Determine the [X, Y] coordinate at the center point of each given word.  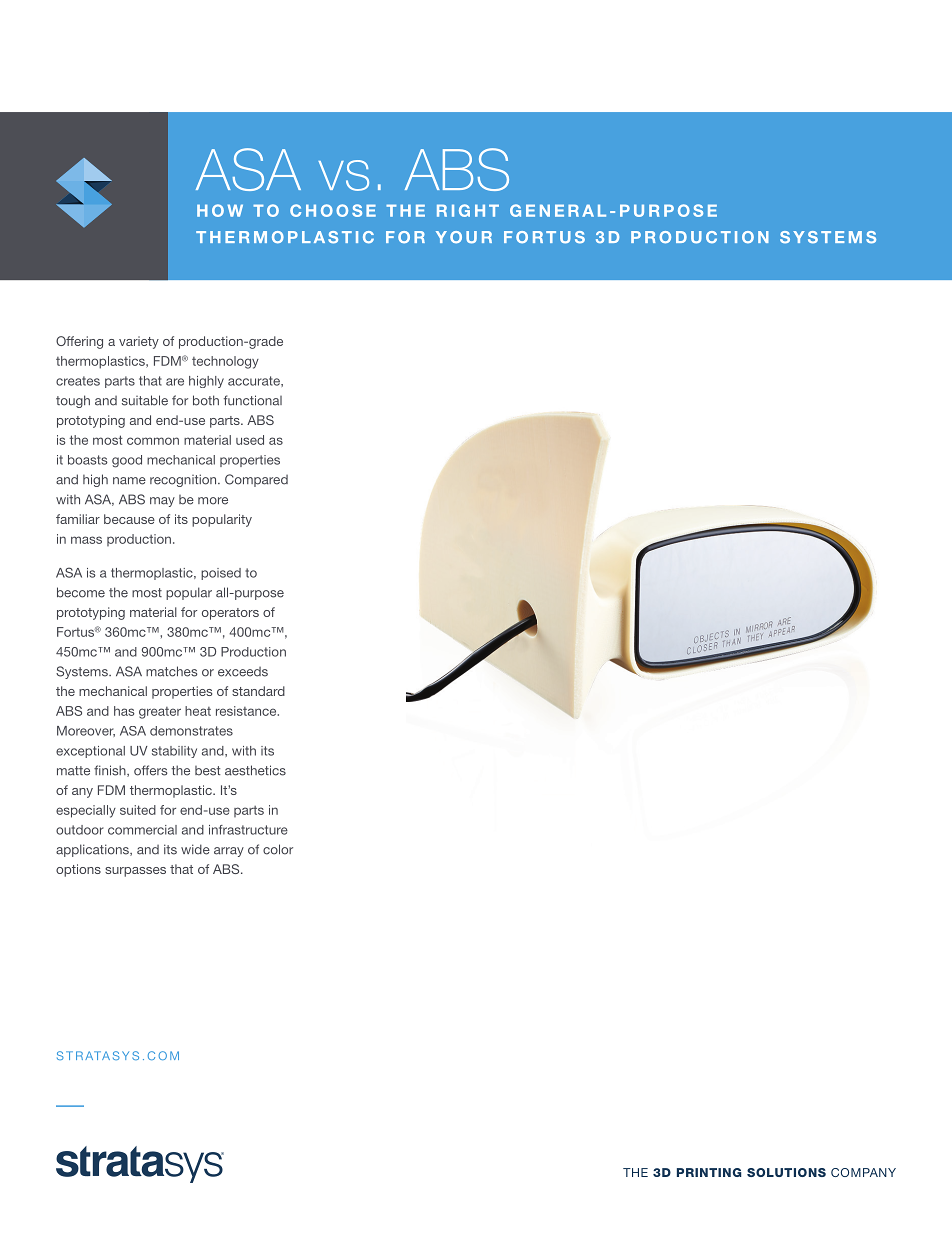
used [250, 440]
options [78, 870]
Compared [256, 480]
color [278, 849]
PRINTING [709, 1172]
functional [253, 400]
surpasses [135, 872]
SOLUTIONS [786, 1172]
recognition [184, 480]
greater [160, 713]
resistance [247, 711]
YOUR [464, 237]
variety [139, 342]
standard [258, 691]
